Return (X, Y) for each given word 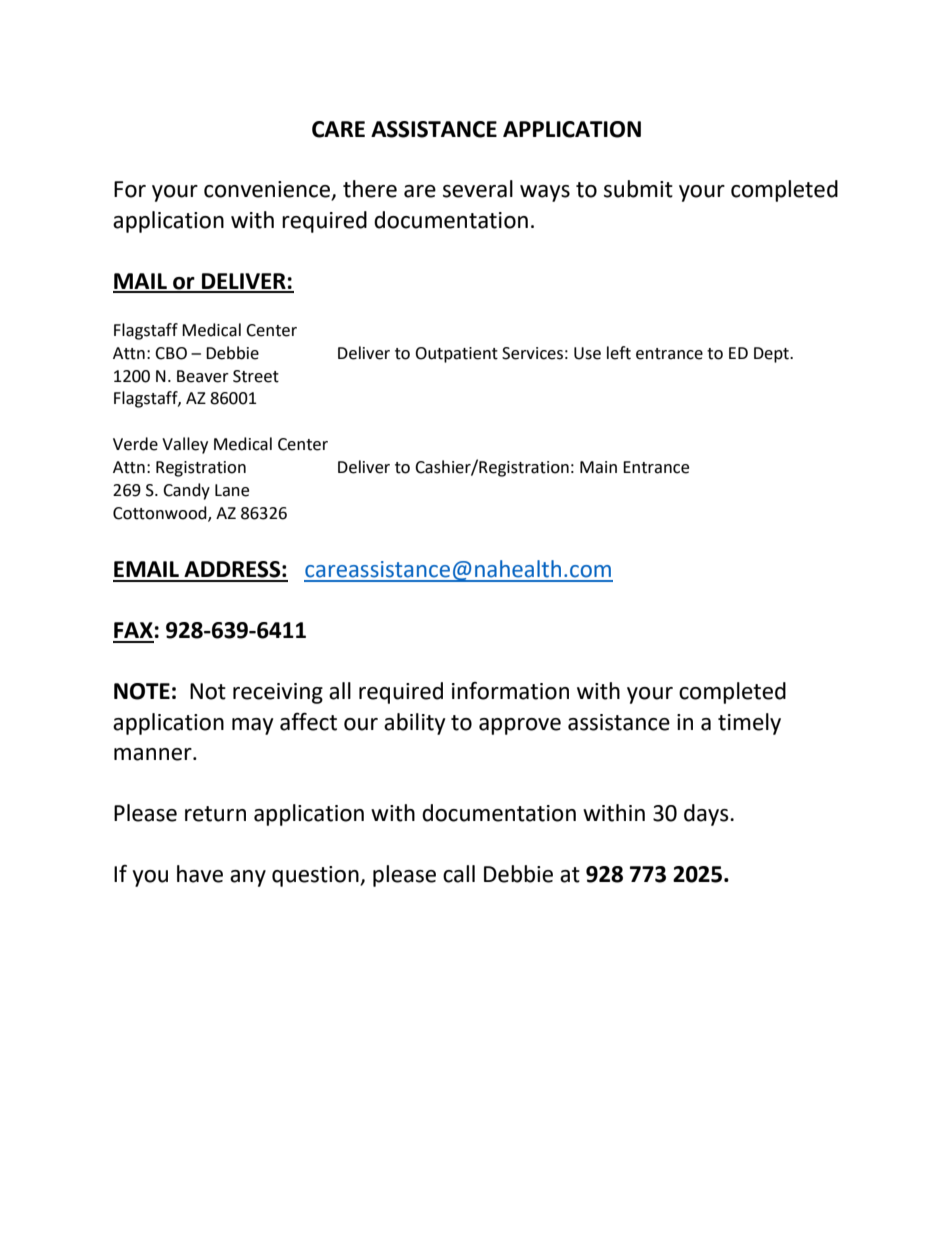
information (510, 691)
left (619, 353)
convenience (268, 190)
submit (638, 189)
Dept (772, 355)
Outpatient (456, 355)
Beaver (203, 376)
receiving (278, 693)
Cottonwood (161, 513)
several (478, 189)
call (459, 874)
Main (598, 467)
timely (749, 724)
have (200, 874)
